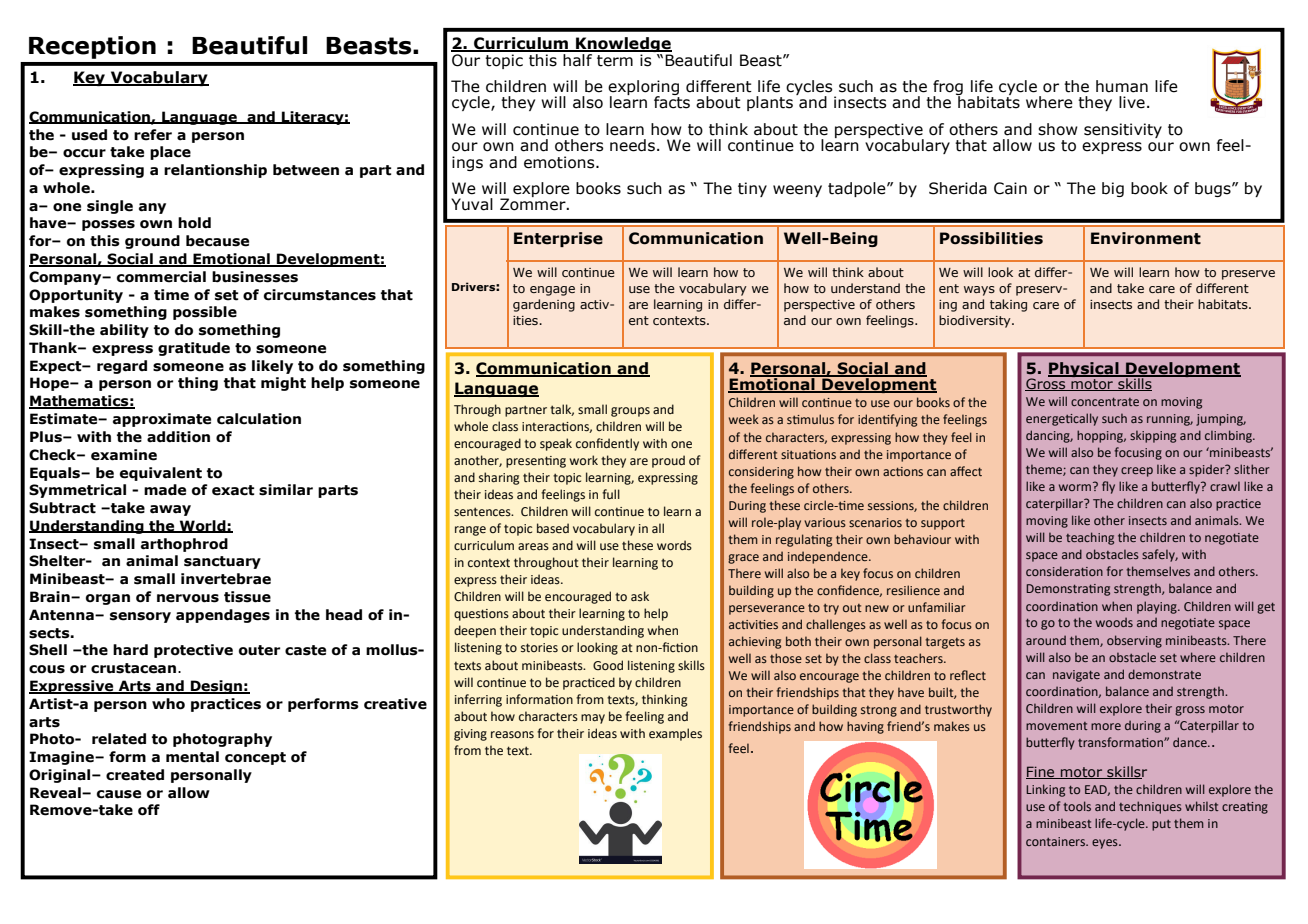 The height and width of the image is (924, 1308). What do you see at coordinates (1077, 806) in the image?
I see `tools` at bounding box center [1077, 806].
